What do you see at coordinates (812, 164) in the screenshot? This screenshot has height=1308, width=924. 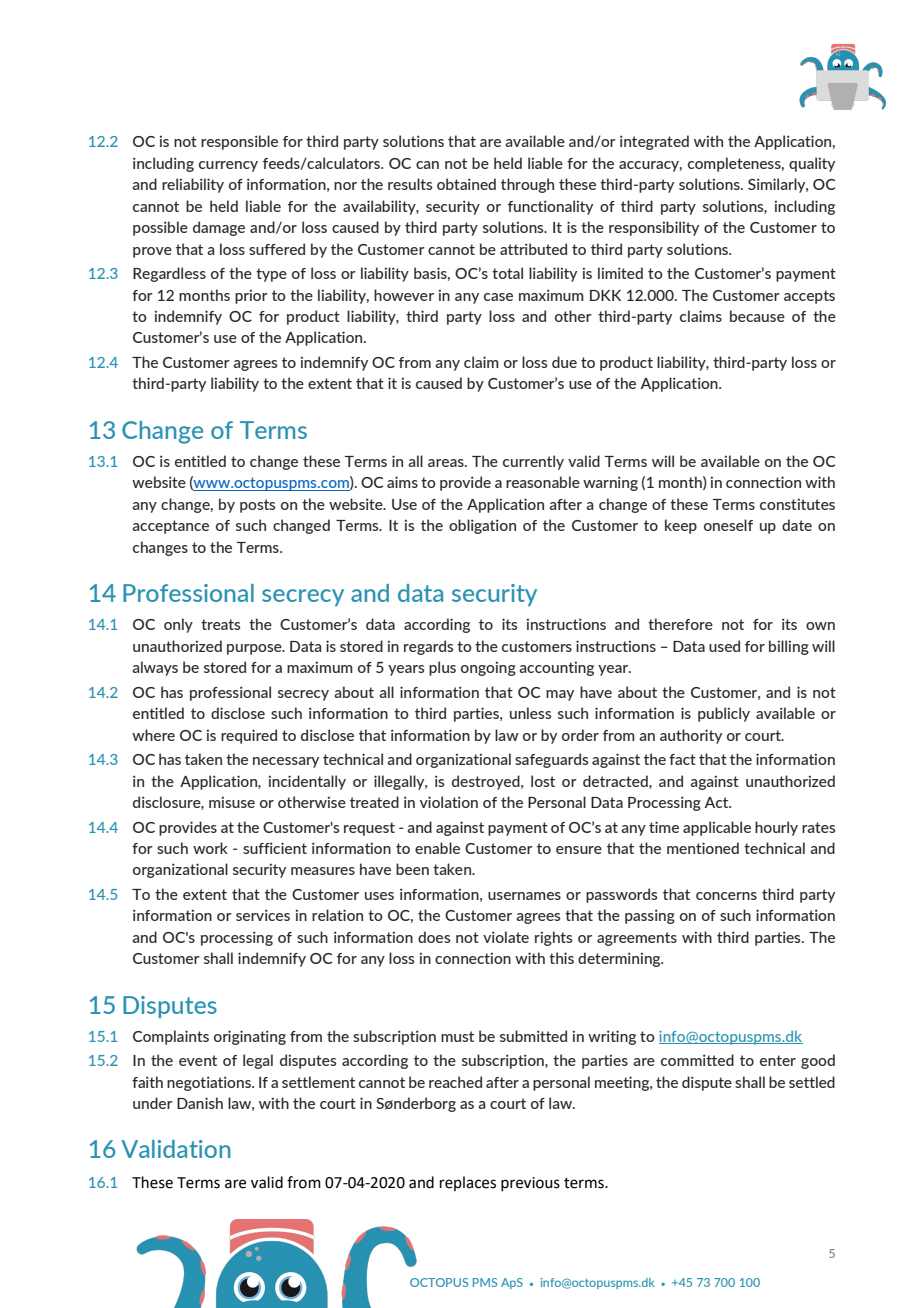 I see `quality` at bounding box center [812, 164].
